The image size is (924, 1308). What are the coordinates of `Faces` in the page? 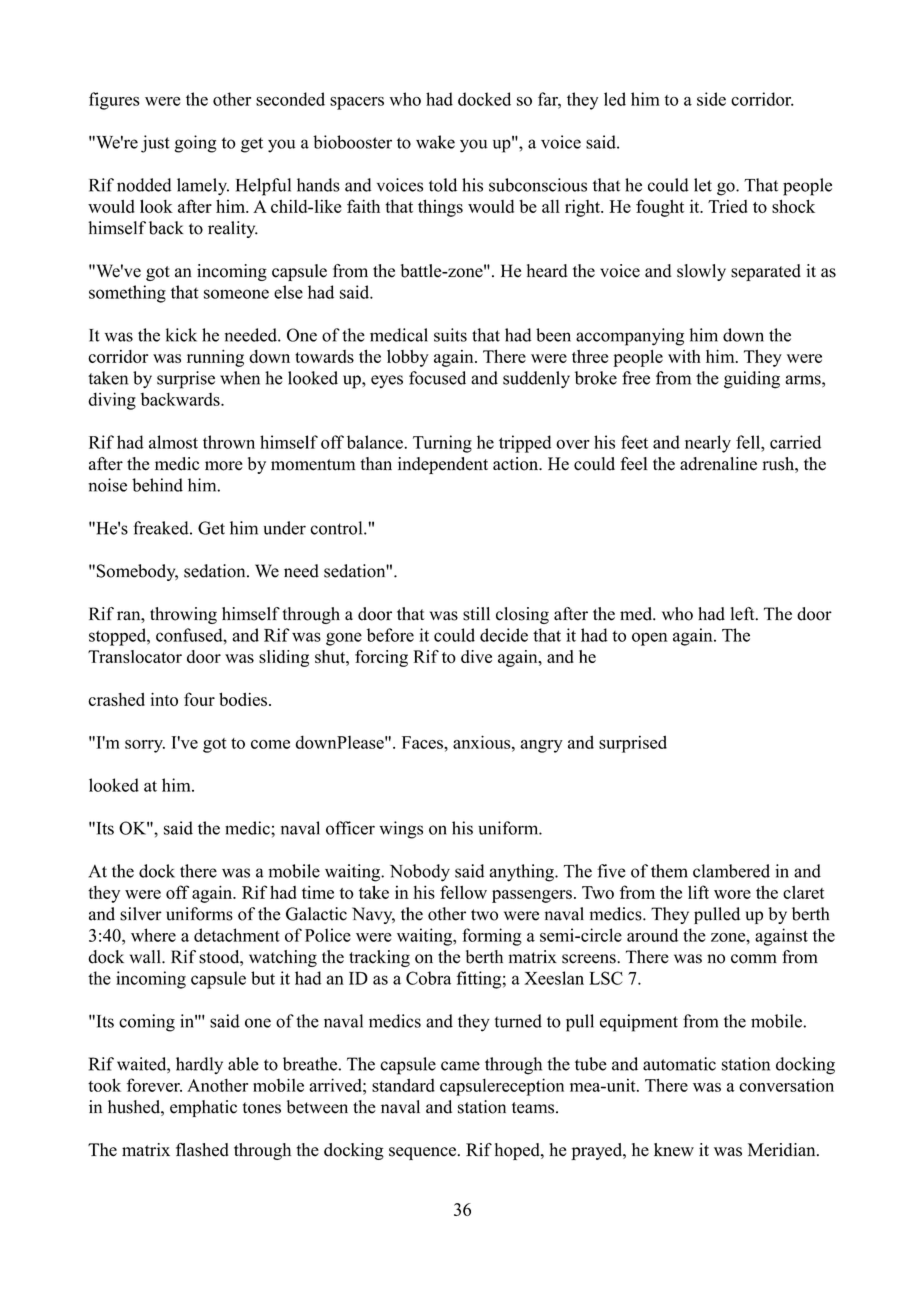 It's located at (423, 742).
